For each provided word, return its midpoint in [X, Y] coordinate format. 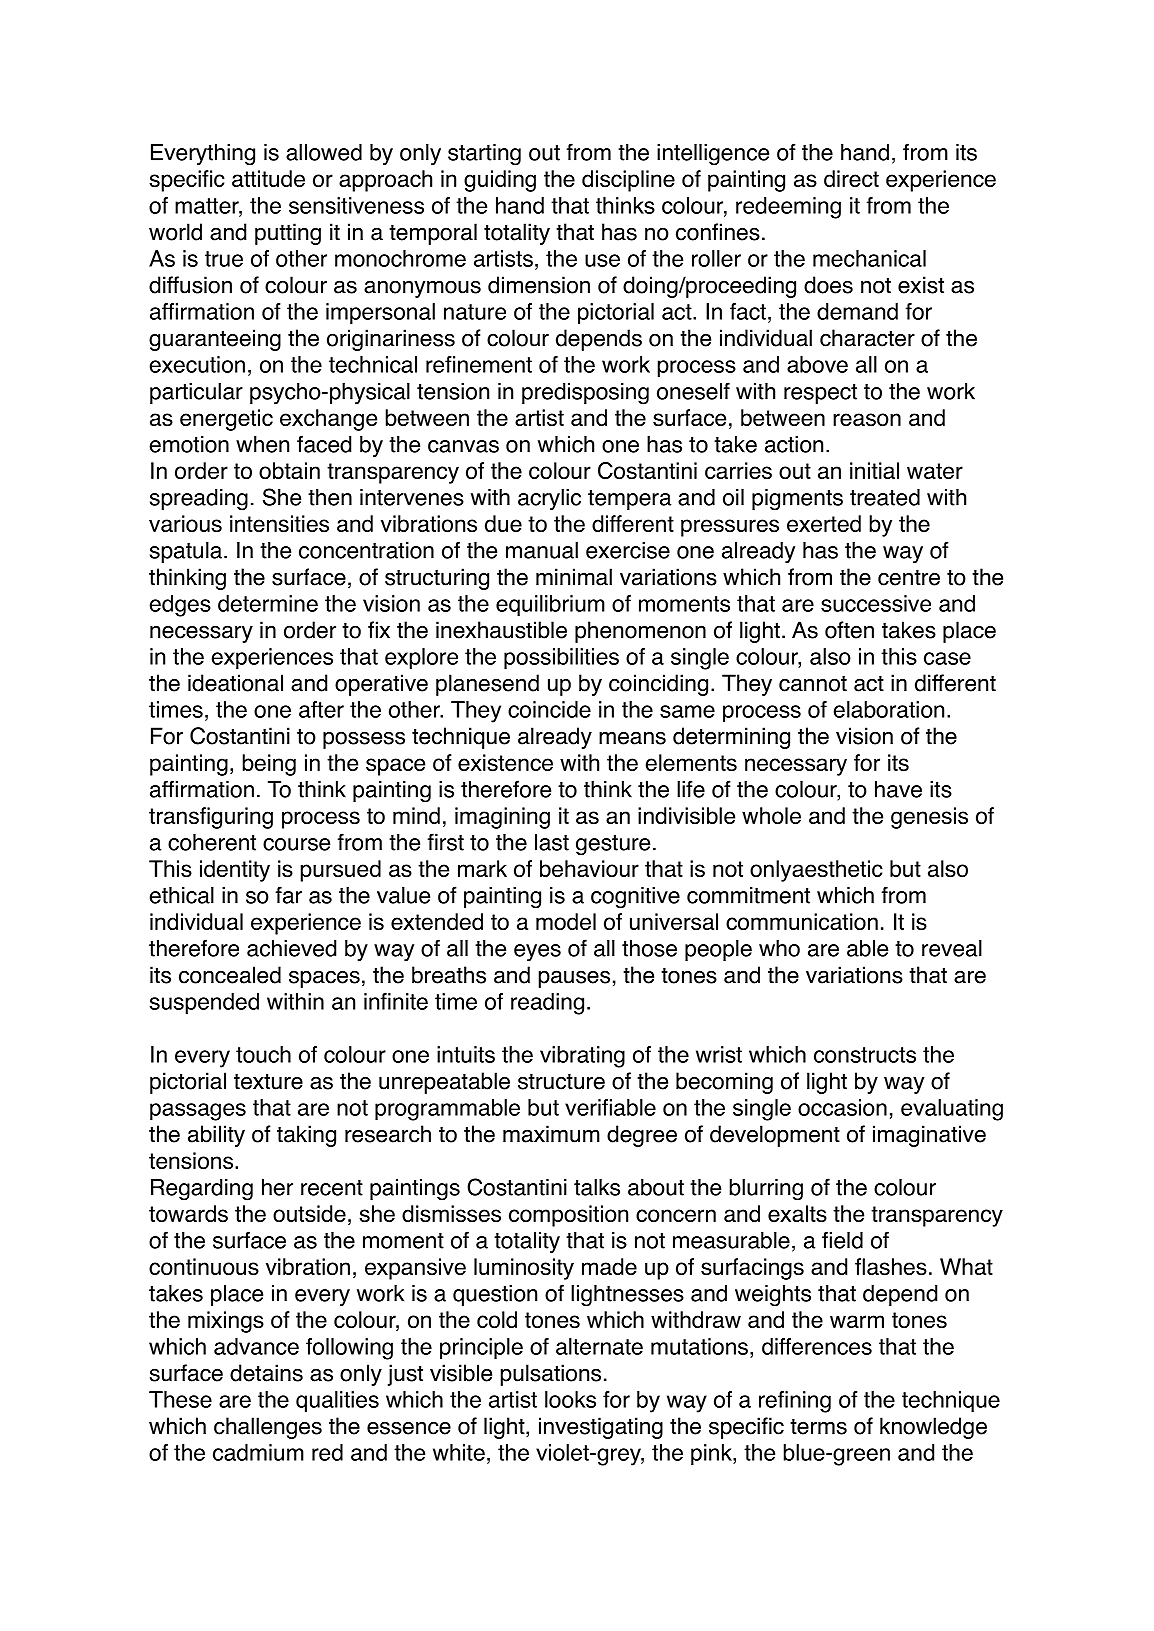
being [269, 765]
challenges [268, 1428]
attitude [268, 178]
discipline [628, 181]
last [552, 842]
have [898, 789]
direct [851, 178]
